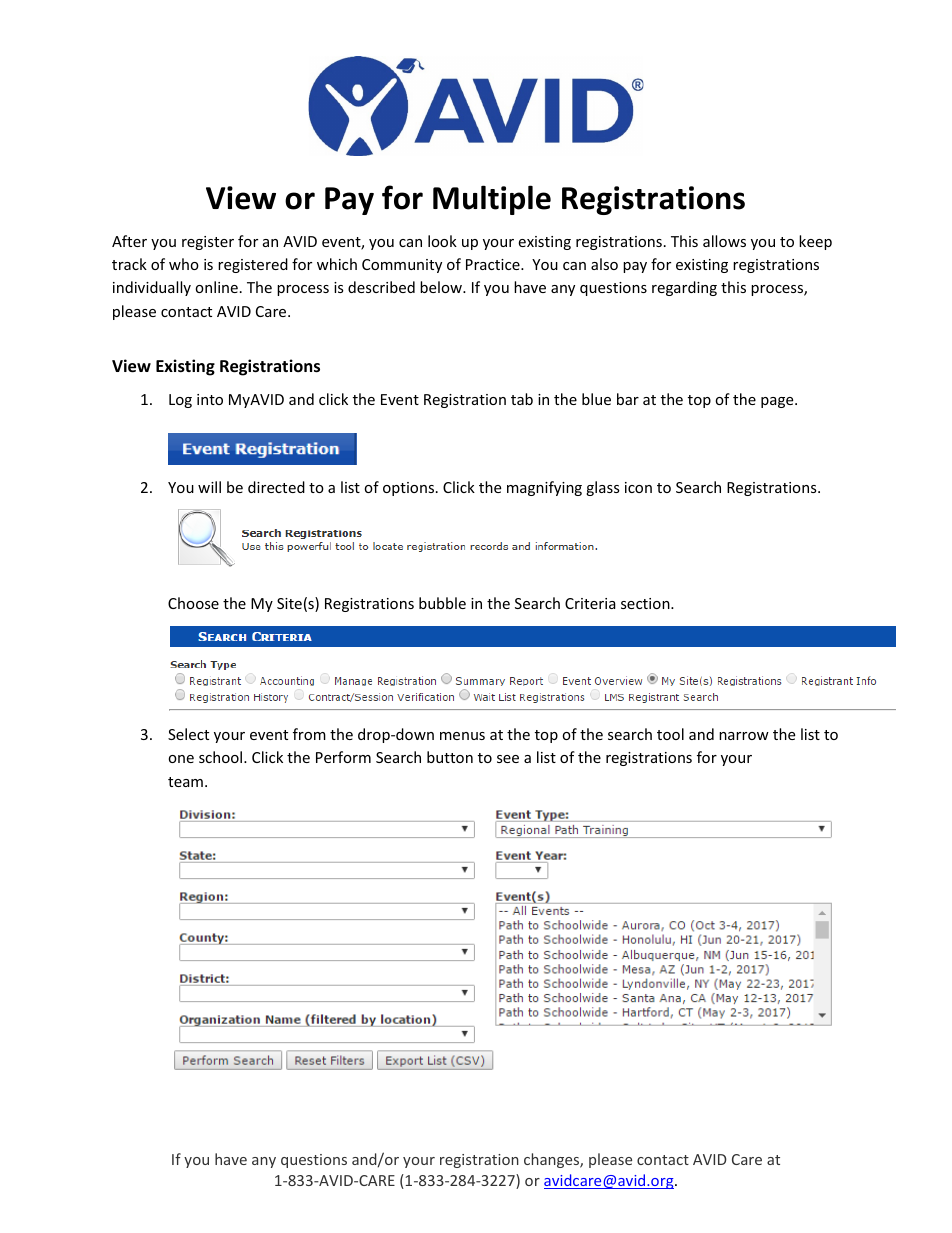 The height and width of the image is (1233, 952). I want to click on Choose, so click(193, 603).
